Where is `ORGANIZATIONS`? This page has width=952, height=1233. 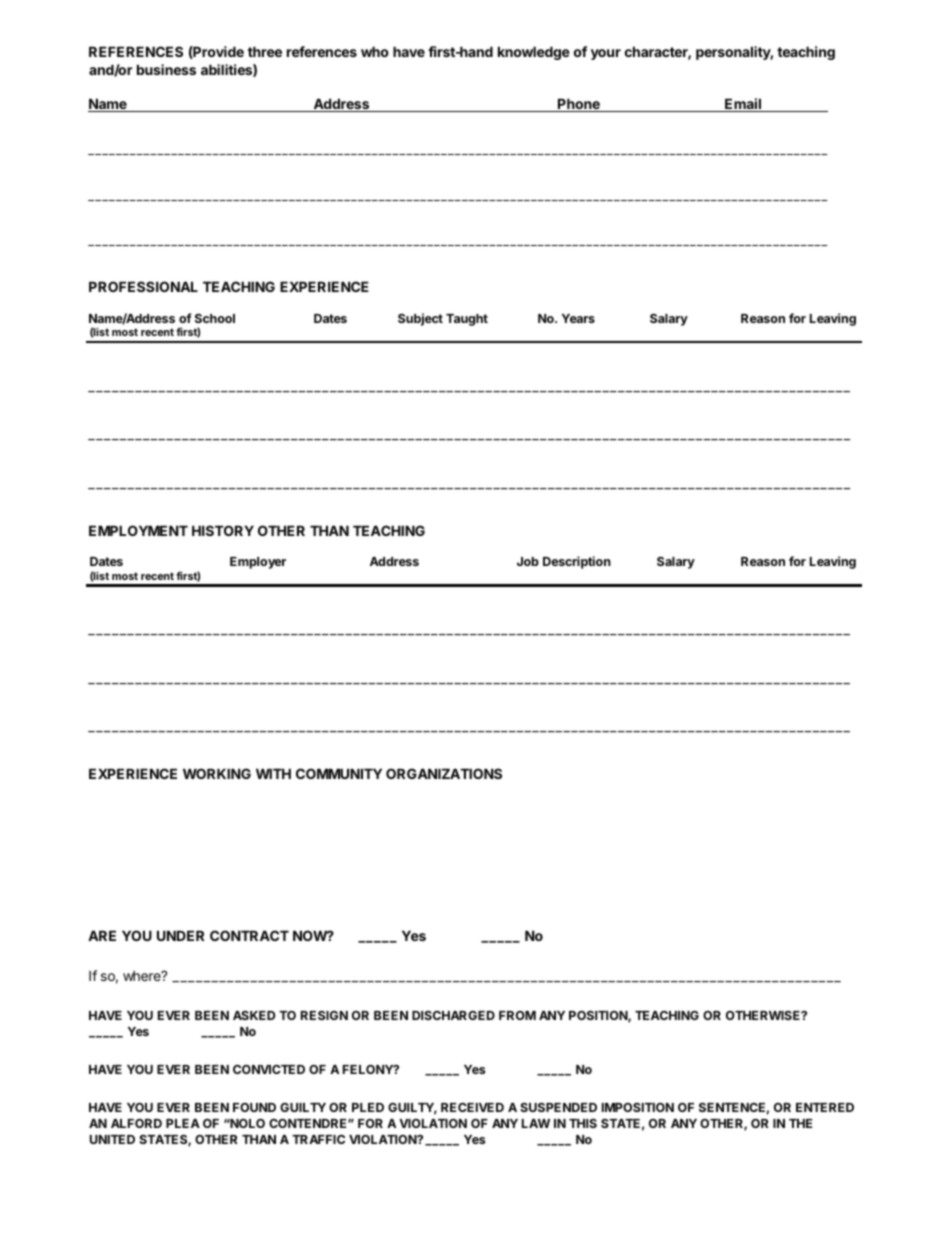 ORGANIZATIONS is located at coordinates (444, 773).
